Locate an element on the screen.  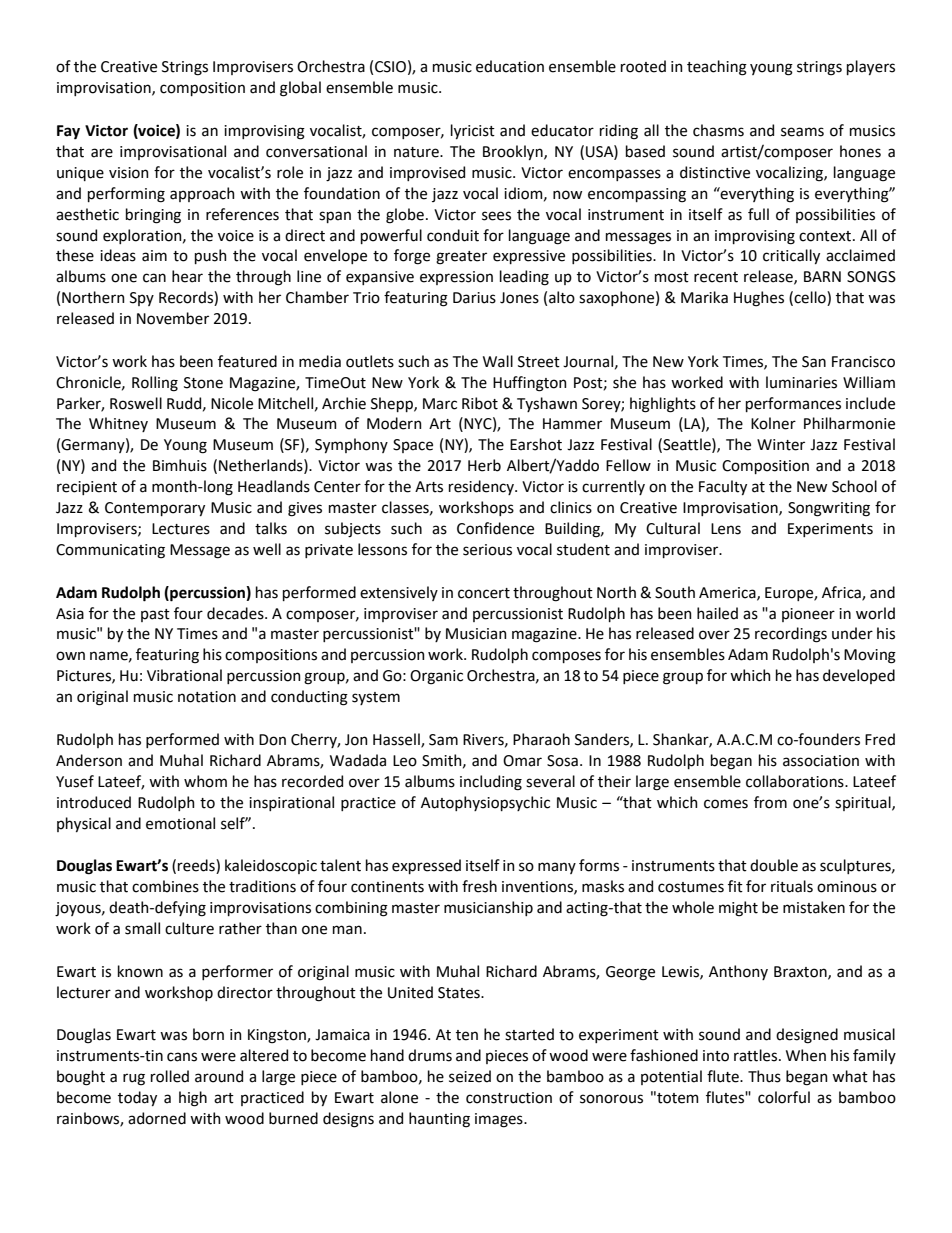
expressed is located at coordinates (426, 866).
